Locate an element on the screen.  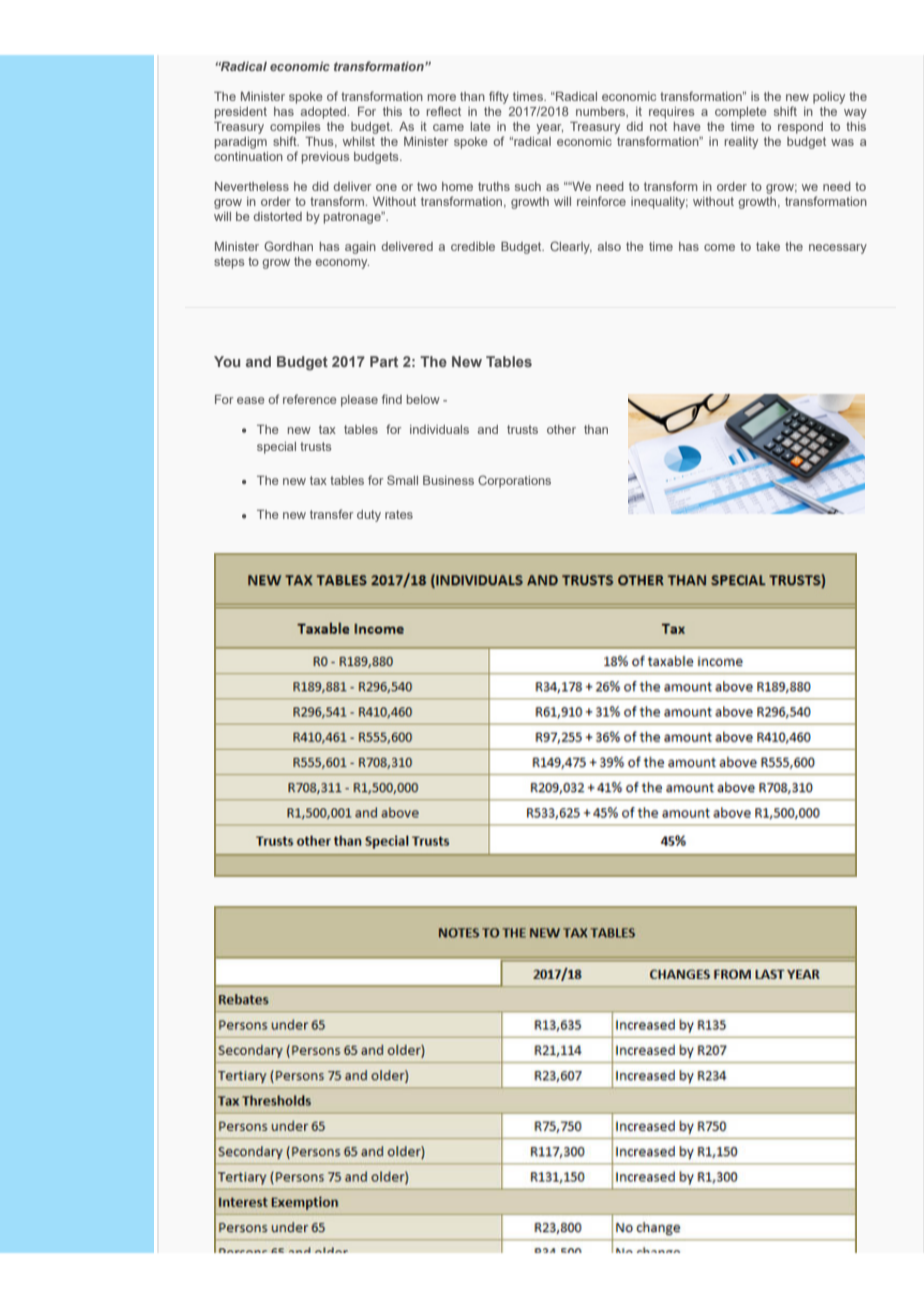
reference is located at coordinates (309, 399).
